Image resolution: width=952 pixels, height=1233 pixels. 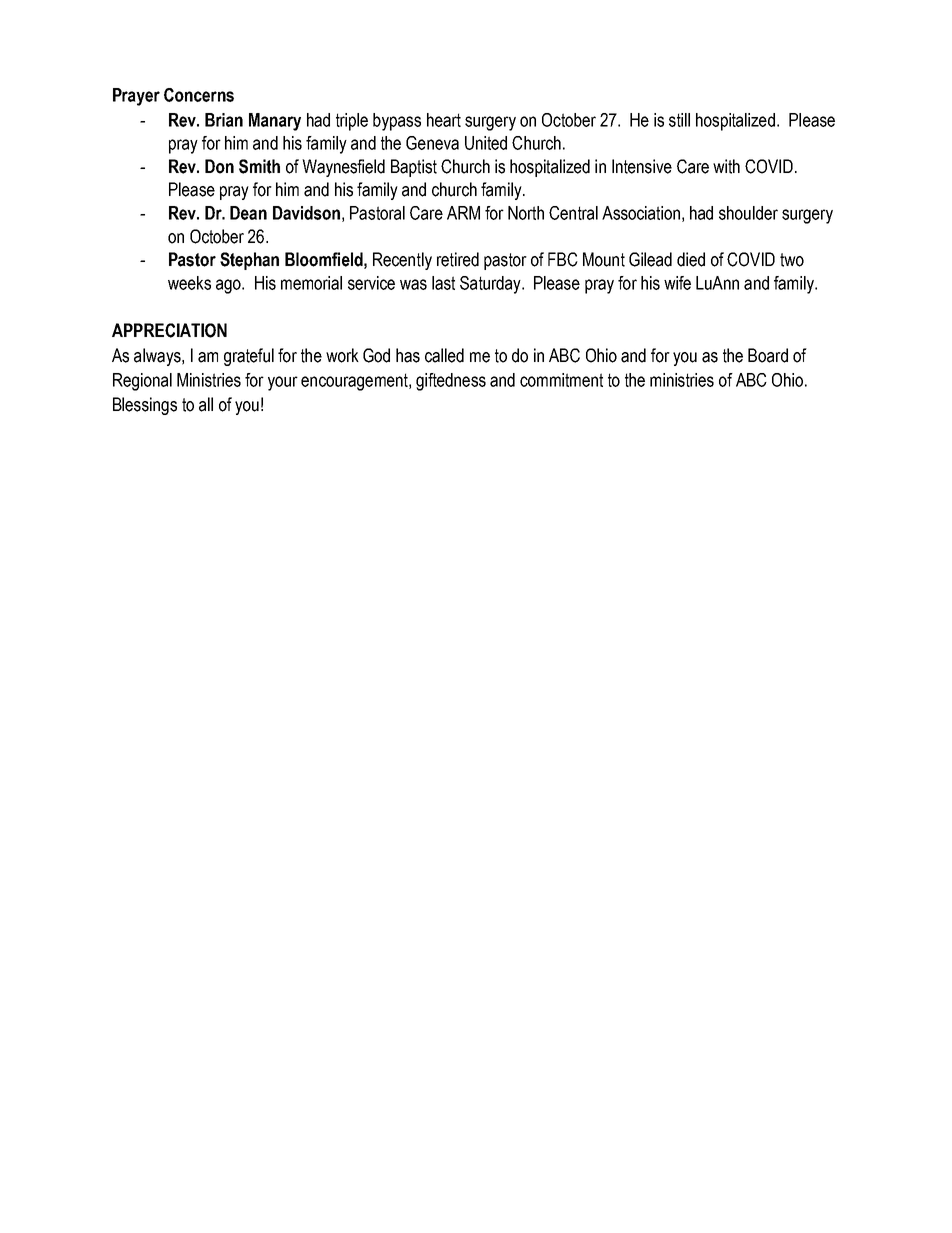 I want to click on with, so click(x=726, y=166).
